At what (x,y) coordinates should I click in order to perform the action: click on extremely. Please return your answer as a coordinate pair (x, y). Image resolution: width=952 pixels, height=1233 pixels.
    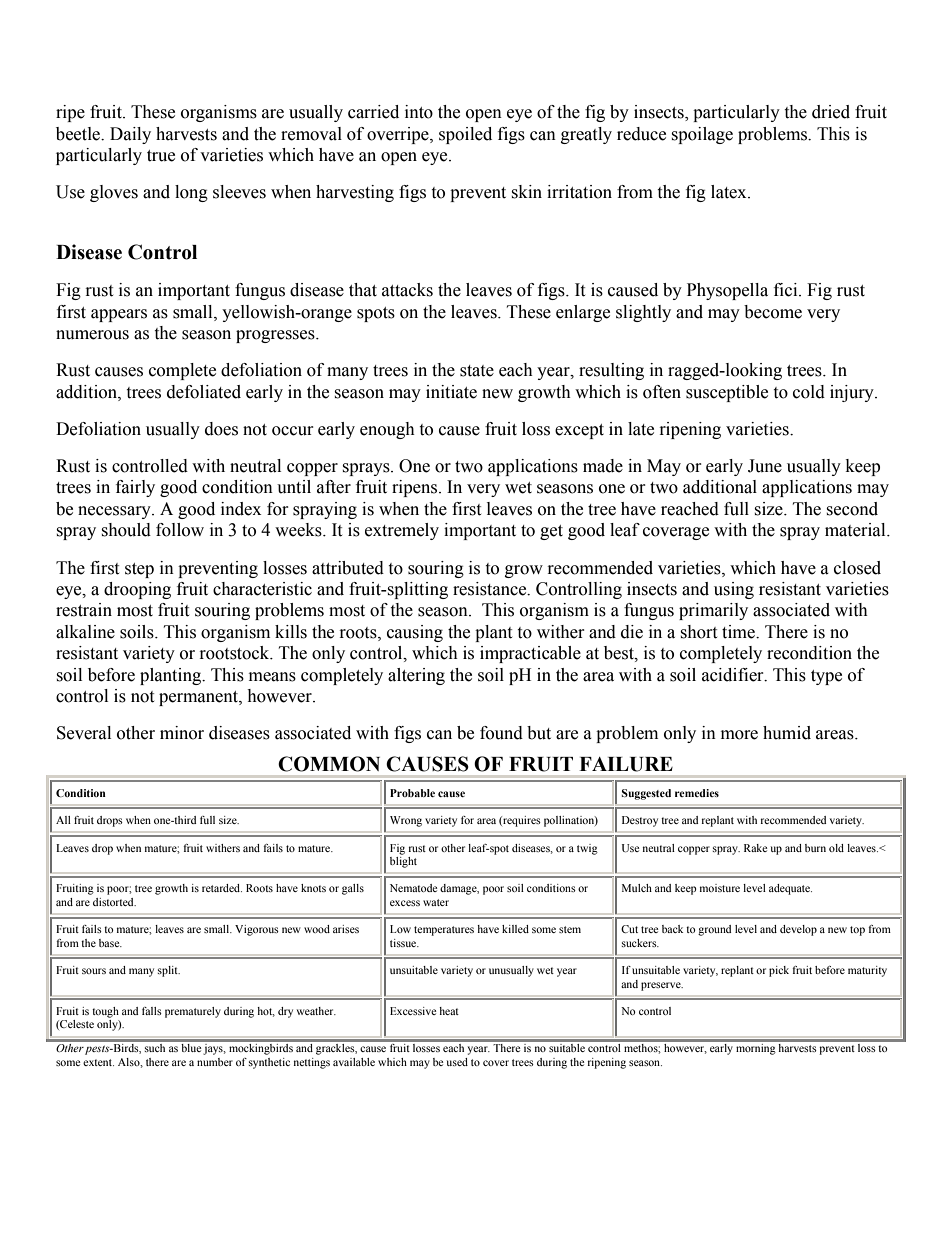
    Looking at the image, I should click on (402, 531).
